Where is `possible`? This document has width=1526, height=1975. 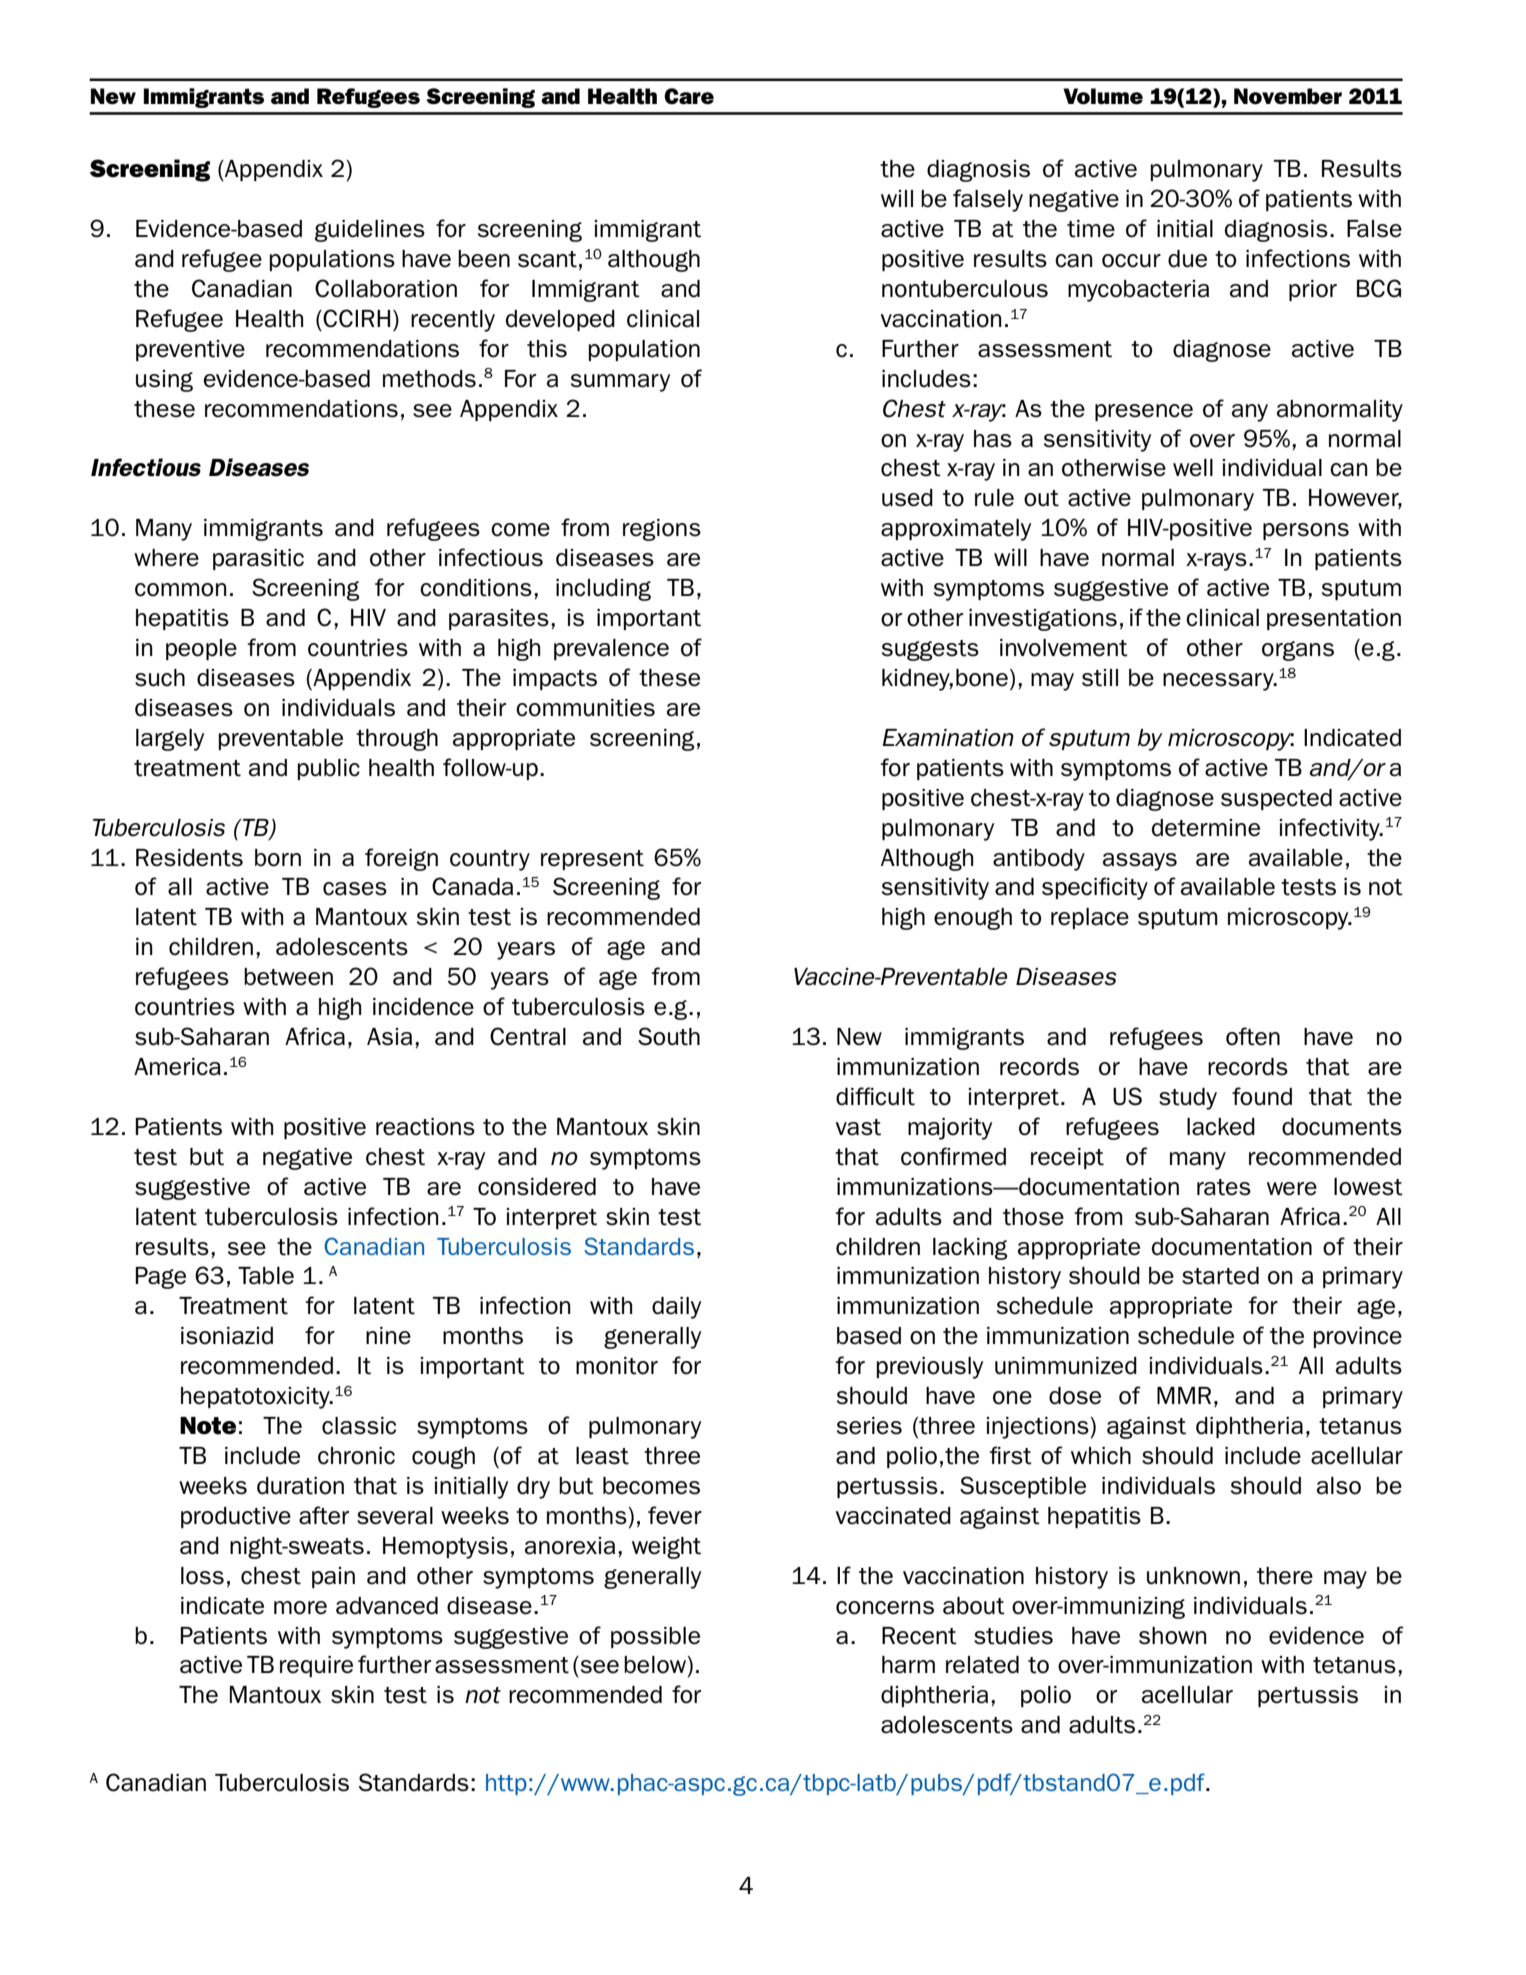
possible is located at coordinates (655, 1637).
